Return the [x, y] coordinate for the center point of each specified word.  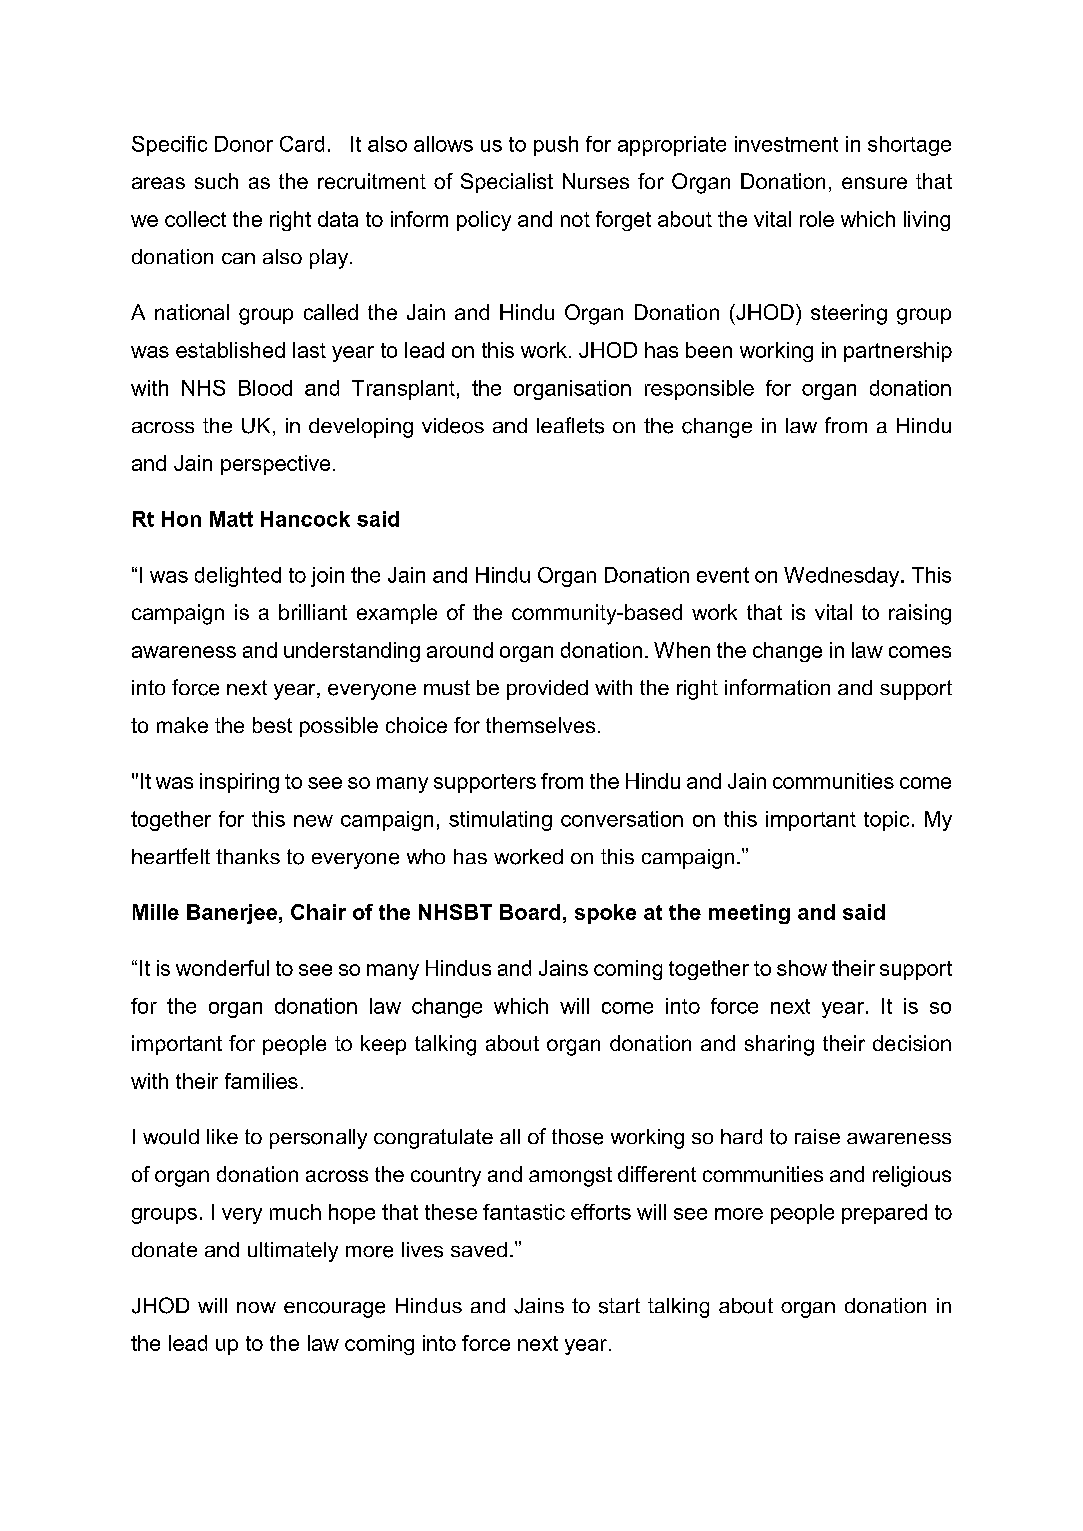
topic [886, 821]
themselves [540, 725]
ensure [874, 183]
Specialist [507, 183]
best [272, 725]
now [256, 1307]
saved [479, 1249]
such [216, 181]
